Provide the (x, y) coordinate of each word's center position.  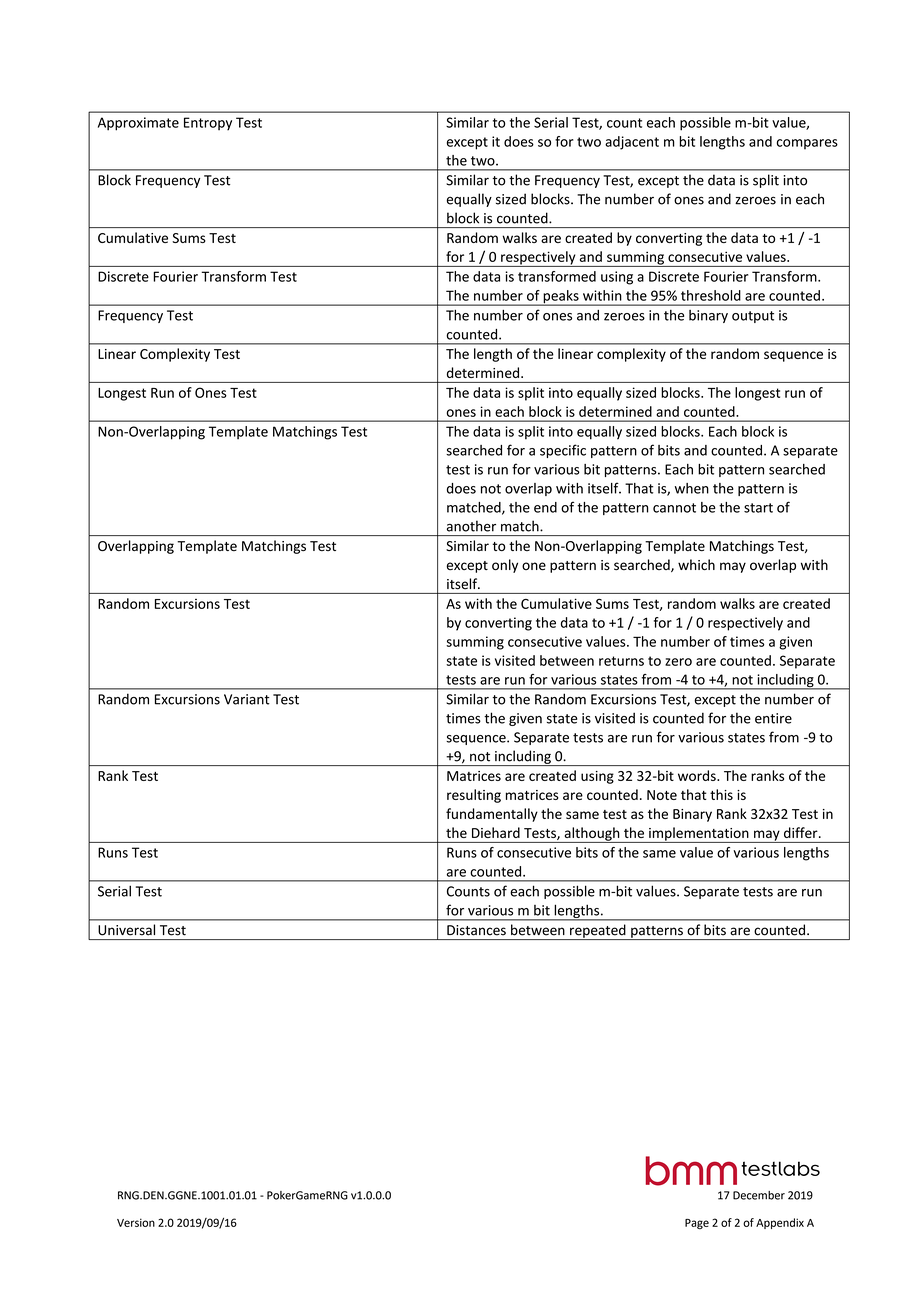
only (505, 566)
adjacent (632, 143)
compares (807, 144)
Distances (476, 930)
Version (136, 1222)
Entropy (208, 124)
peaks (561, 298)
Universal (127, 929)
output (753, 317)
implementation (699, 835)
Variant (247, 699)
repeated (598, 932)
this (721, 794)
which (696, 564)
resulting (474, 796)
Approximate (138, 124)
